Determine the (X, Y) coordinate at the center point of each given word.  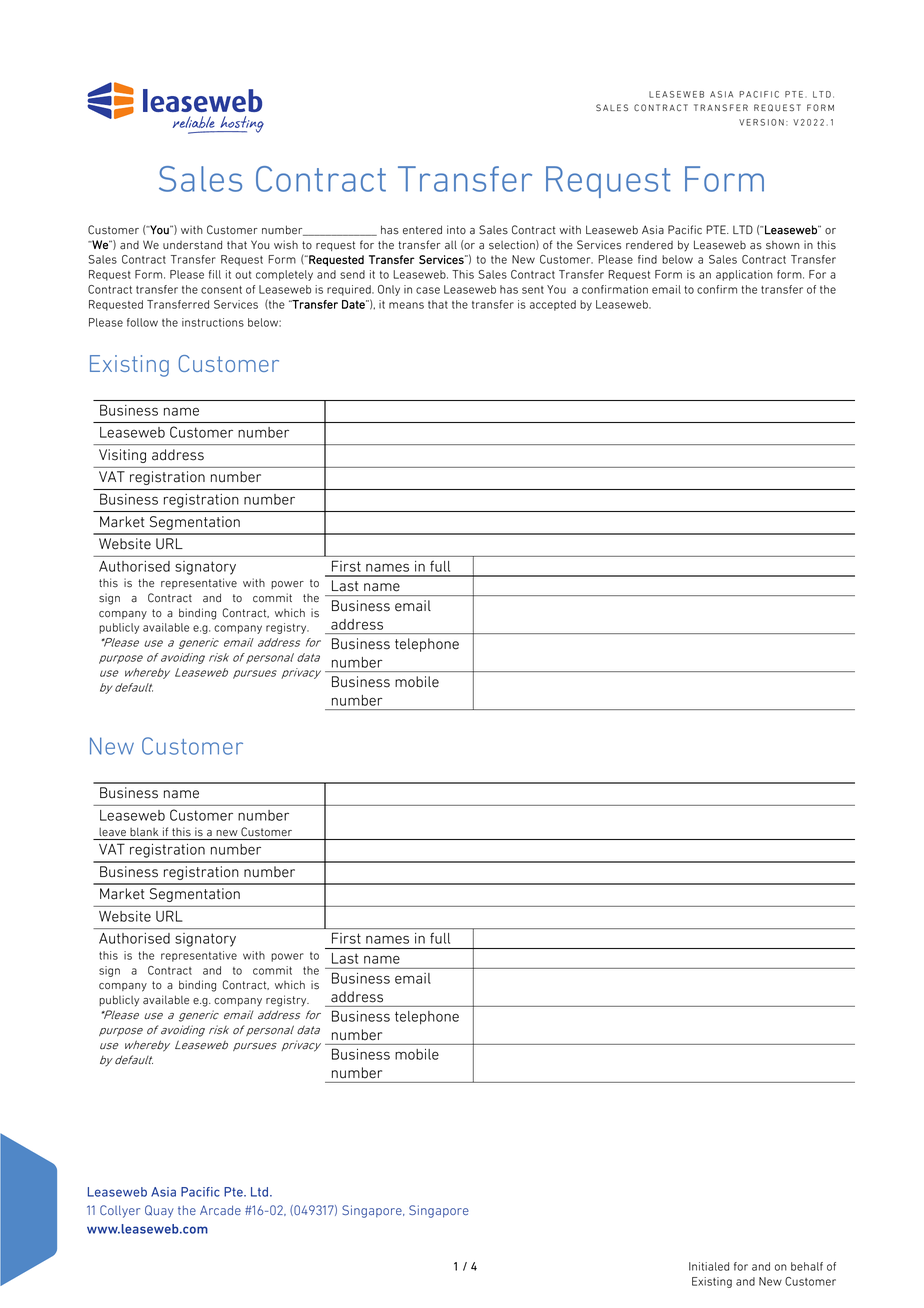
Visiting (122, 456)
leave (112, 832)
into (456, 230)
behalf (807, 1266)
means (406, 305)
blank (144, 832)
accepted (553, 305)
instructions (213, 322)
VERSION (761, 122)
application (744, 275)
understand (192, 245)
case (428, 290)
